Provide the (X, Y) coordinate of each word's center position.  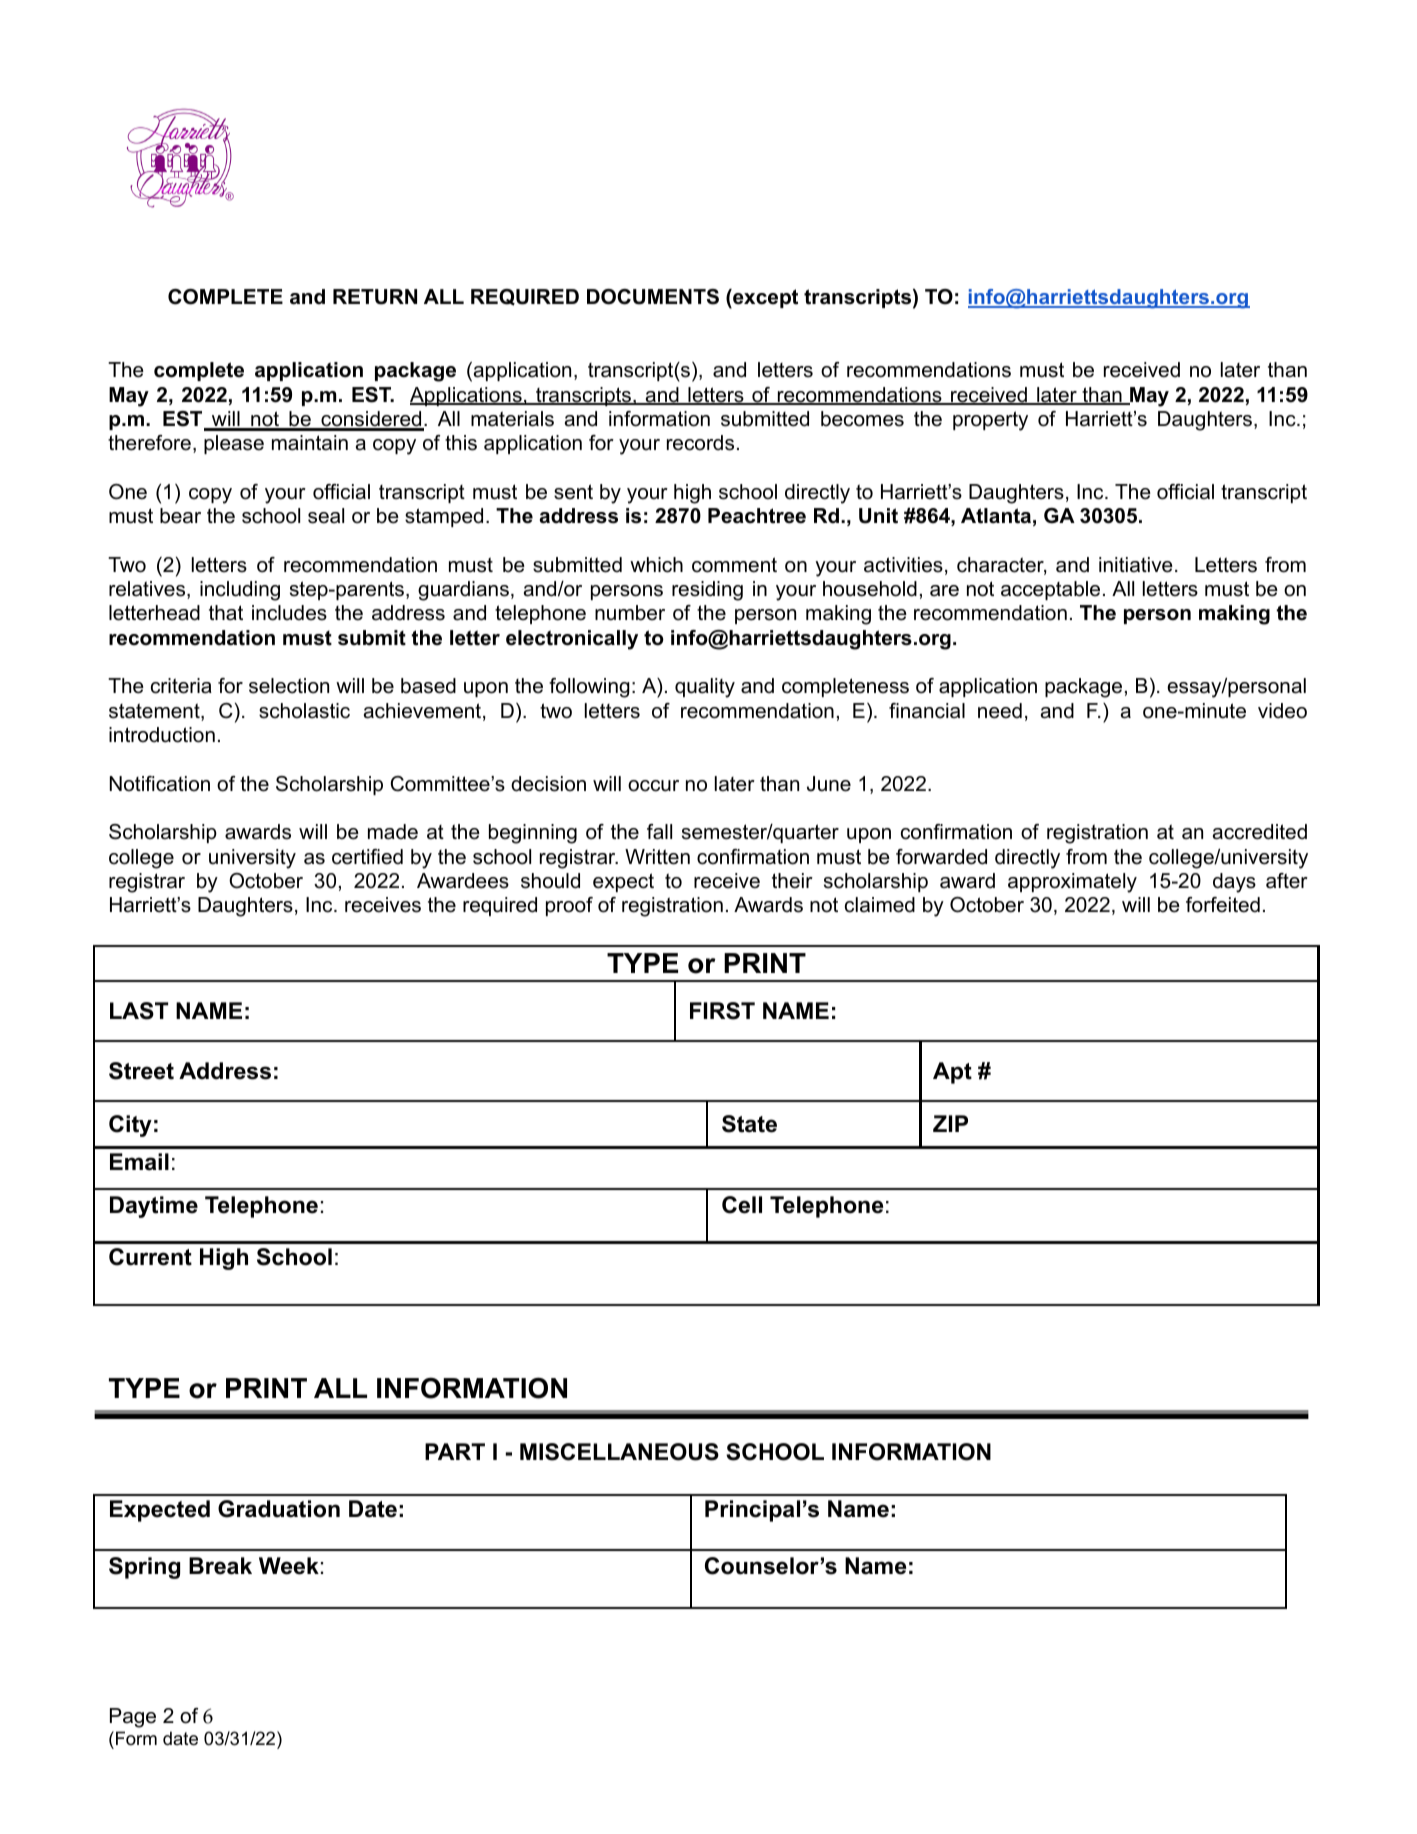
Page (133, 1718)
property (990, 421)
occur (653, 786)
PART (455, 1451)
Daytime (154, 1207)
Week (289, 1566)
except (764, 299)
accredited (1260, 832)
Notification (160, 784)
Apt (952, 1073)
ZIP (950, 1123)
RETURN (375, 297)
